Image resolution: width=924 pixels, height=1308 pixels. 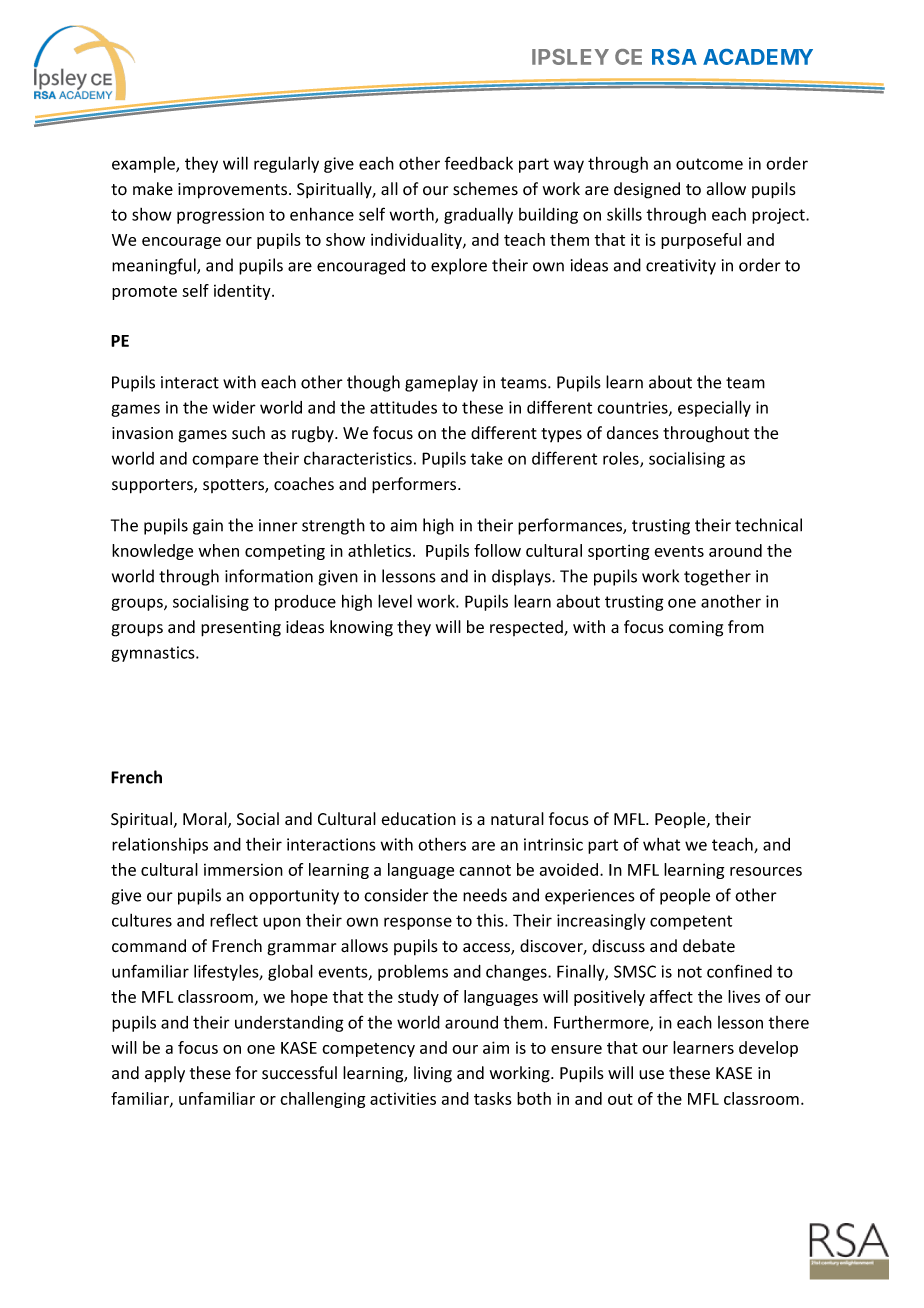 I want to click on RSA, so click(x=674, y=57).
